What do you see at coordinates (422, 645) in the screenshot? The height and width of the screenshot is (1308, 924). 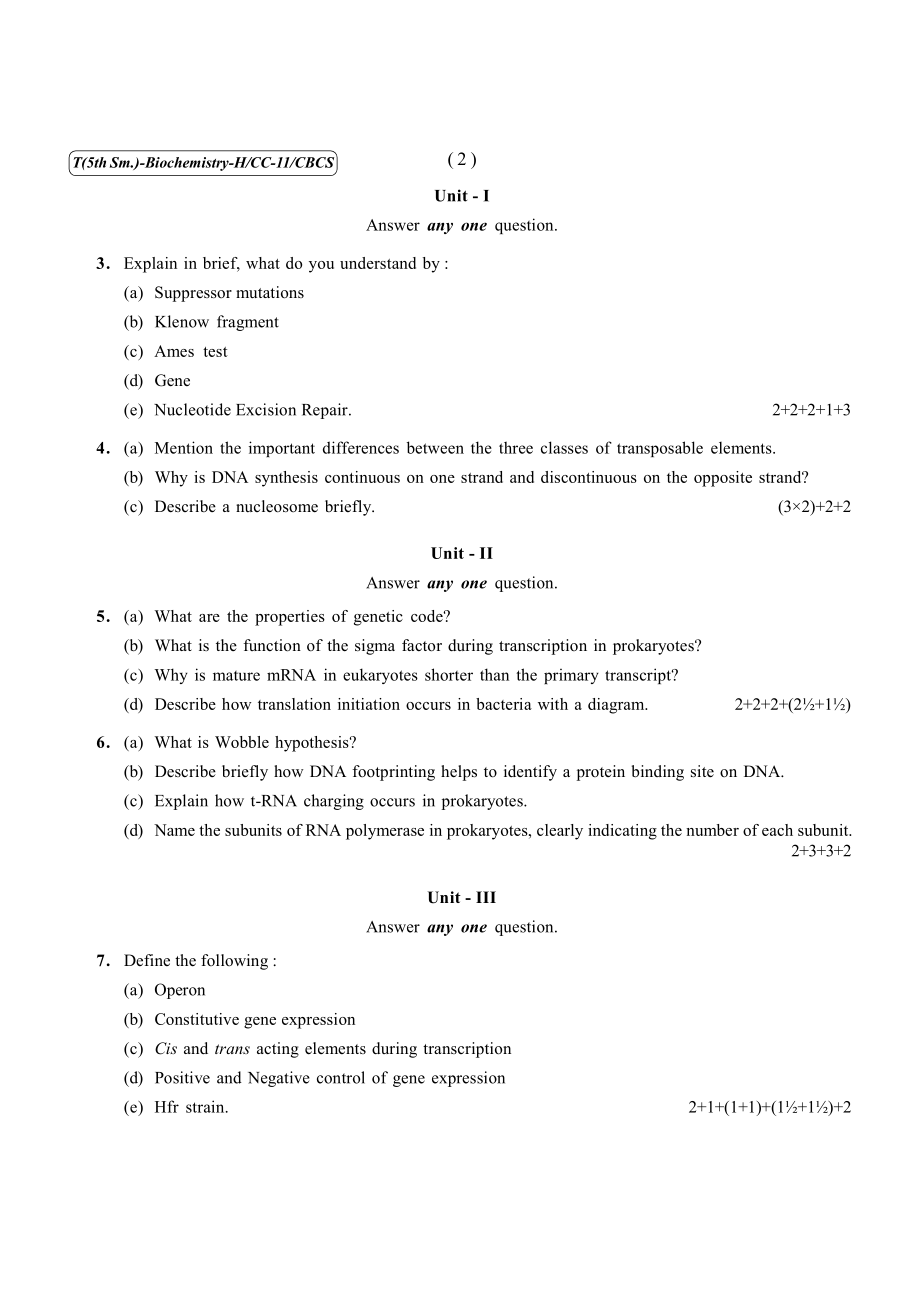 I see `factor` at bounding box center [422, 645].
